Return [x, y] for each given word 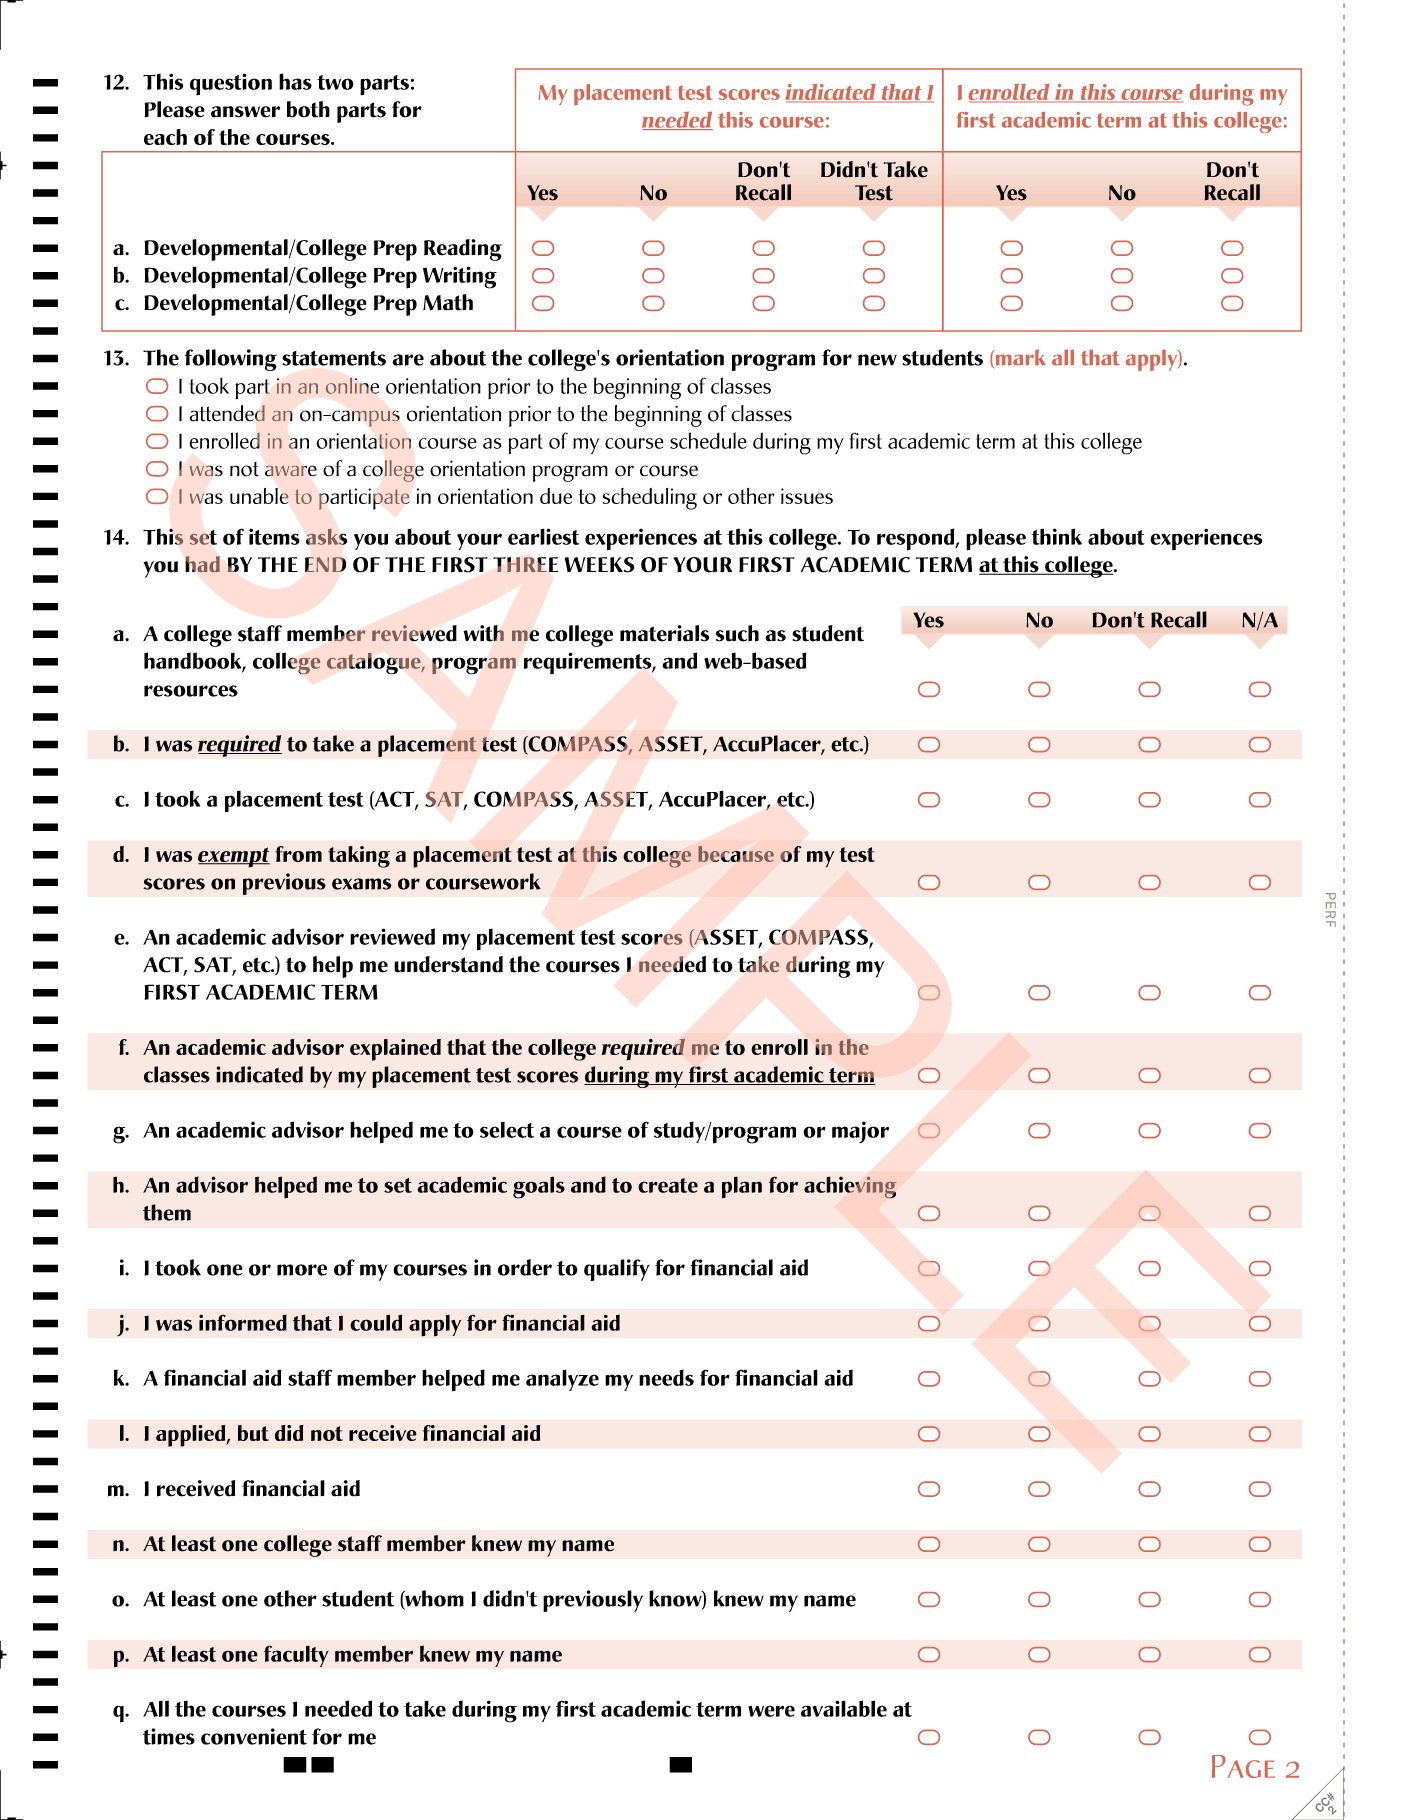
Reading [463, 250]
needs [666, 1377]
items [274, 536]
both [308, 109]
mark [1020, 357]
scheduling [650, 499]
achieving [850, 1187]
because [736, 854]
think [1057, 536]
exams [361, 884]
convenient [254, 1736]
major [860, 1132]
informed [243, 1322]
